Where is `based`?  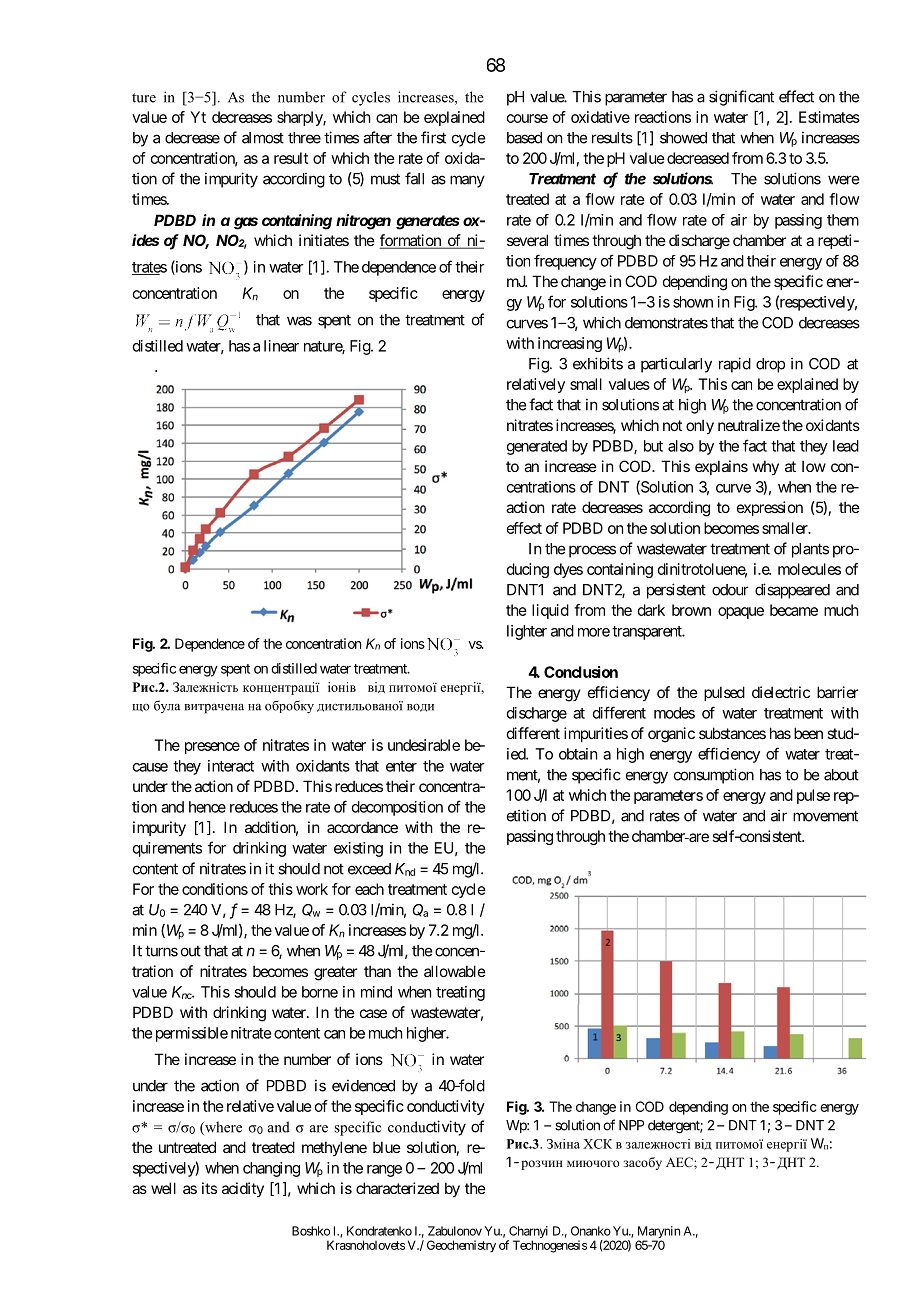
based is located at coordinates (524, 138).
